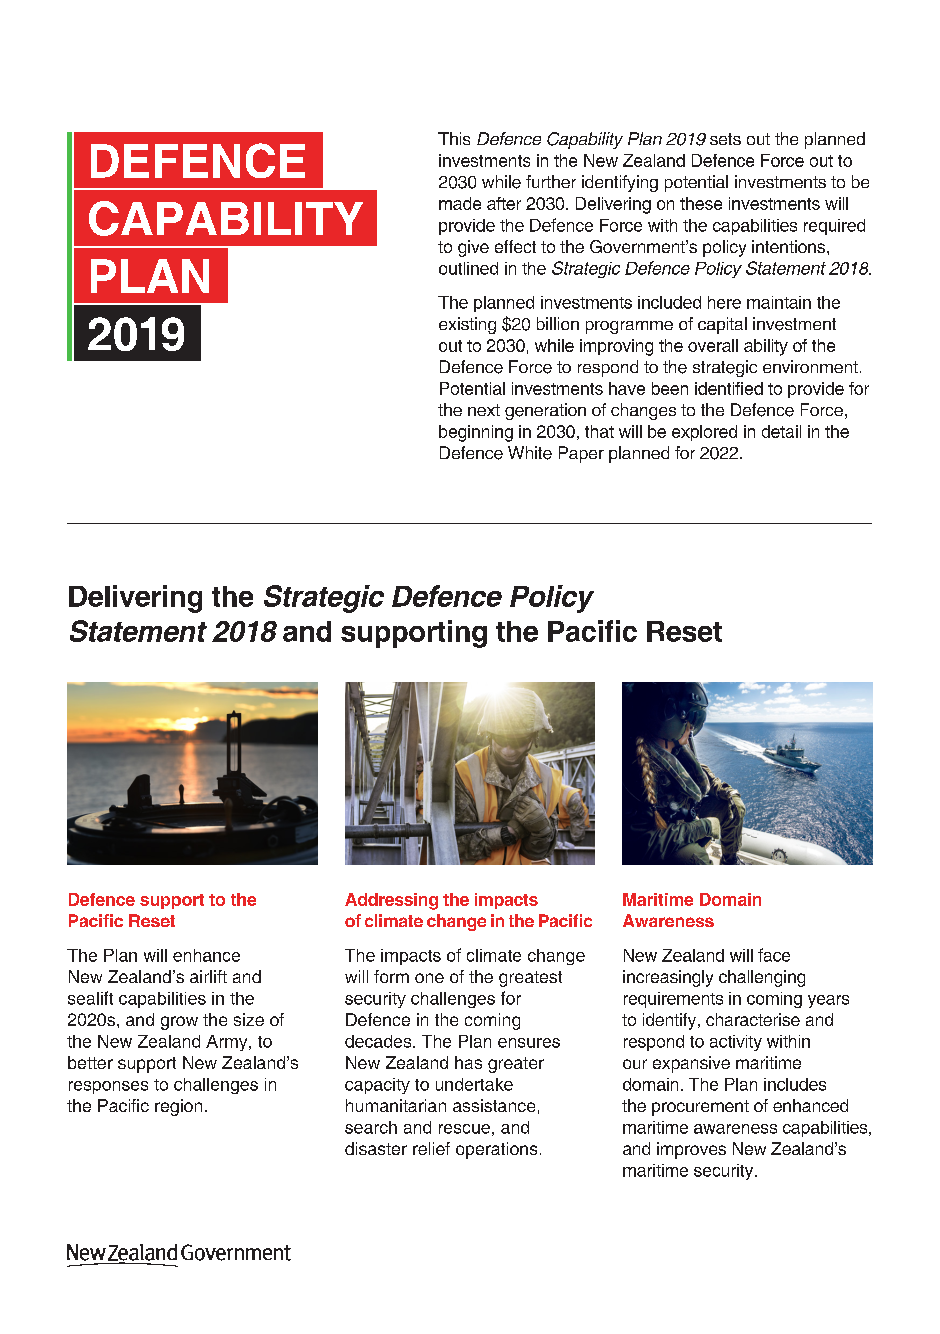  What do you see at coordinates (476, 433) in the screenshot?
I see `beginning` at bounding box center [476, 433].
